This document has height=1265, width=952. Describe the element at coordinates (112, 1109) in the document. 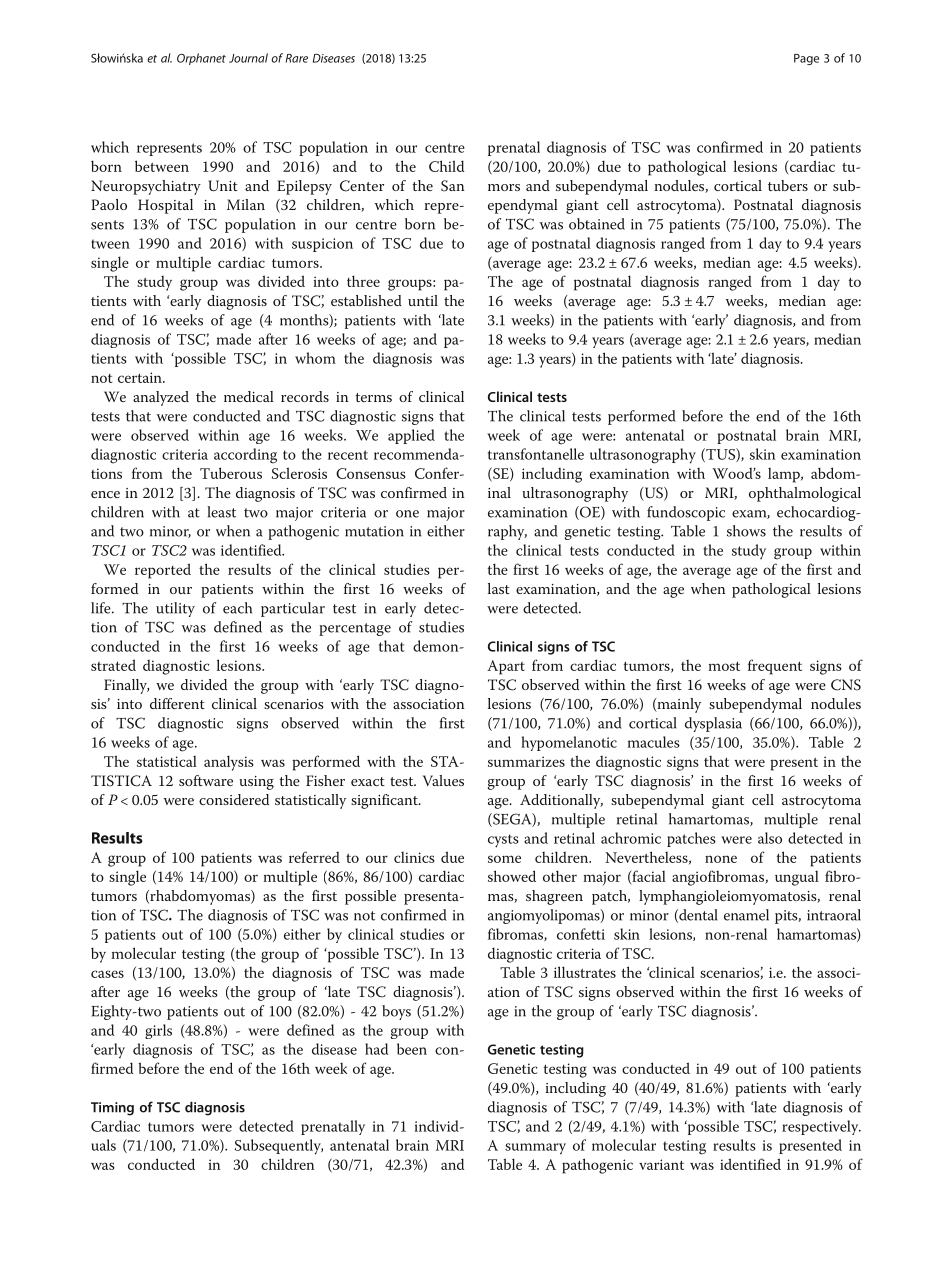

I see `Timing` at that location.
